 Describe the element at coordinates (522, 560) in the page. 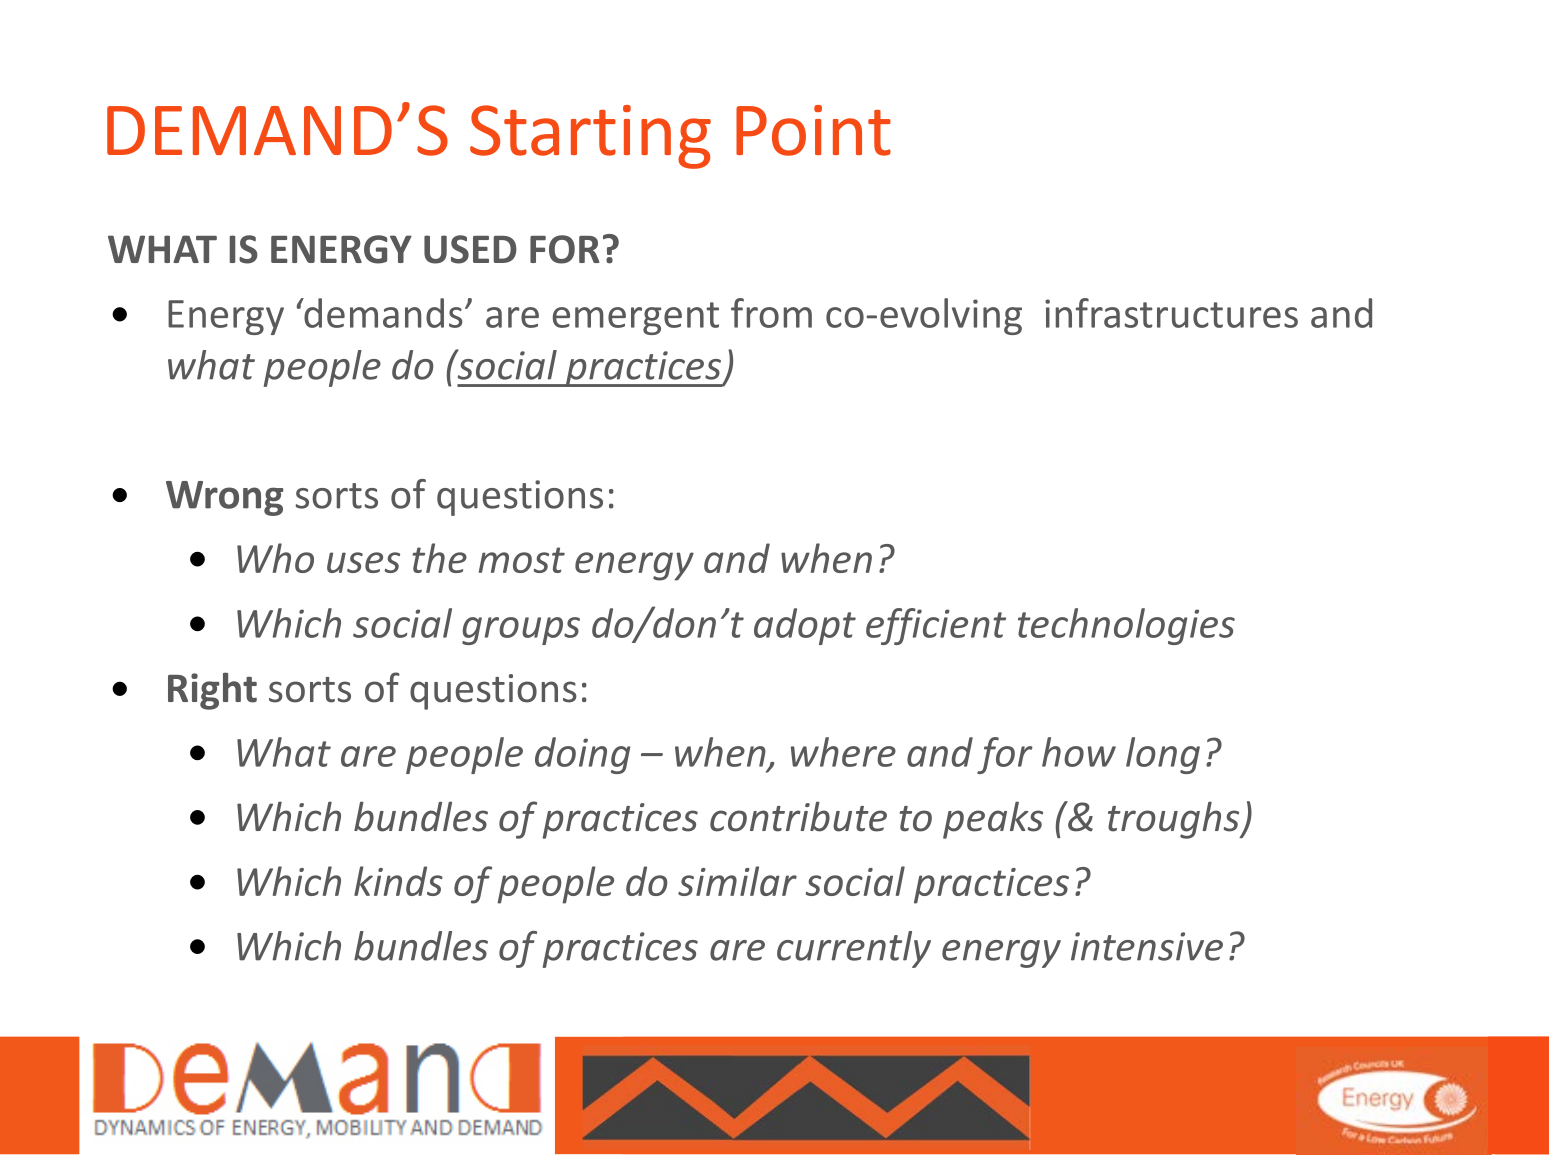

I see `most` at that location.
